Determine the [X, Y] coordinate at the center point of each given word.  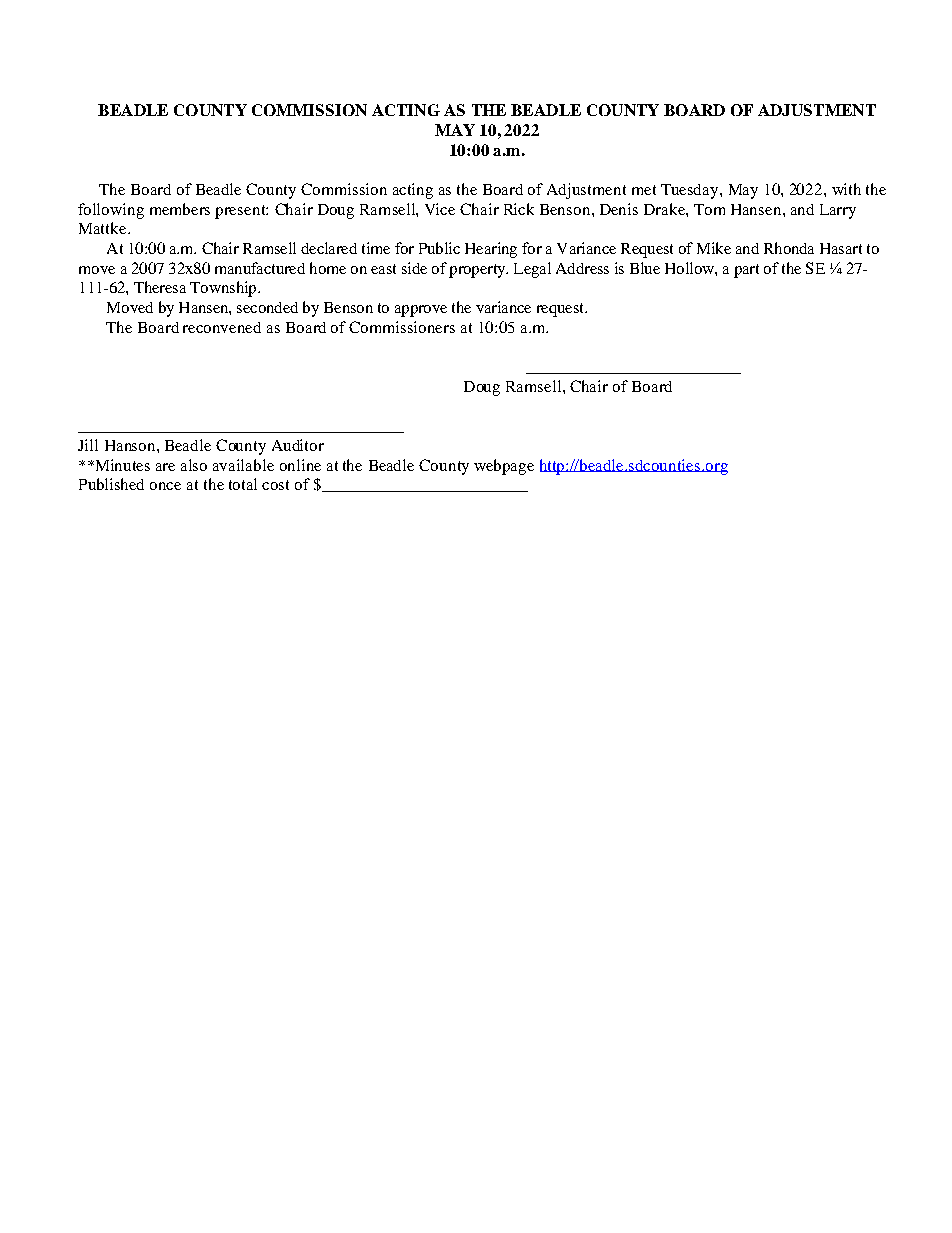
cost [275, 485]
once [165, 486]
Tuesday [691, 191]
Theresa [160, 287]
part [746, 271]
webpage [504, 467]
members [180, 209]
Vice [440, 209]
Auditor [298, 445]
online [300, 465]
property [478, 271]
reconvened [222, 327]
